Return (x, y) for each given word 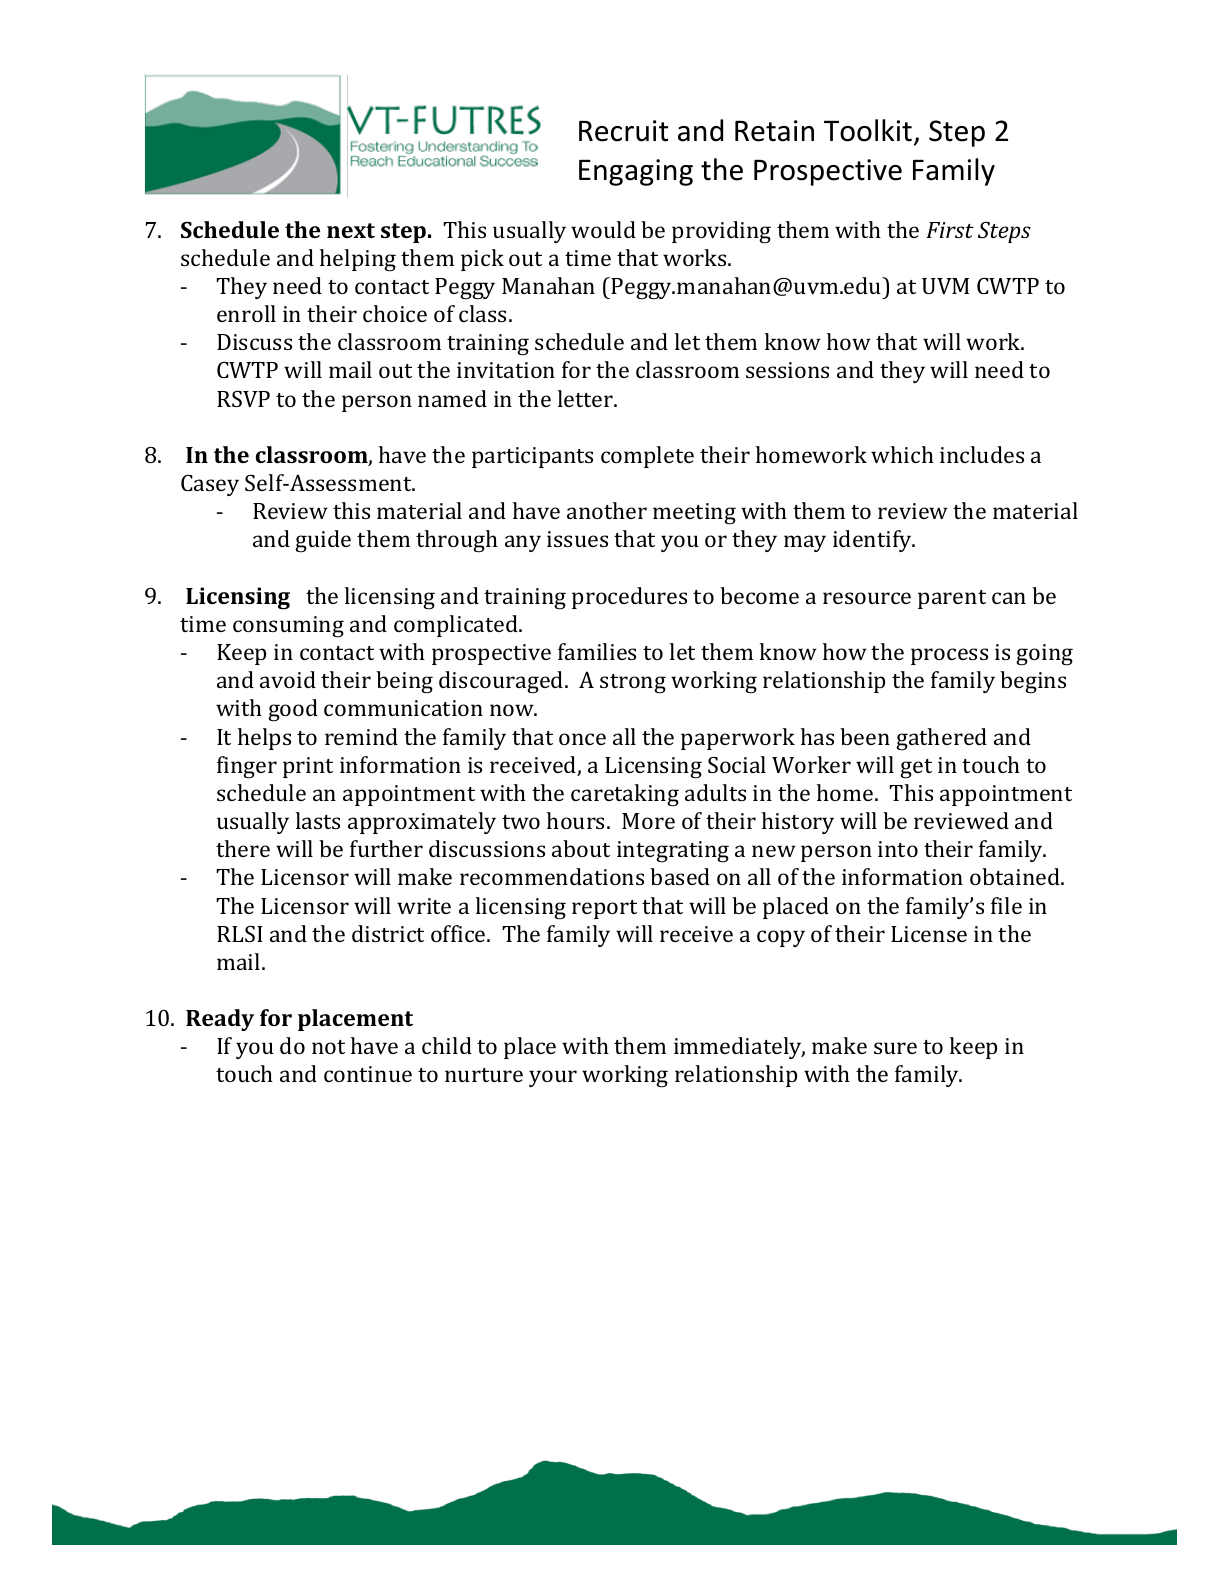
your (553, 1078)
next (351, 230)
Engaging (636, 172)
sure (895, 1048)
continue (368, 1074)
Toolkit (868, 130)
